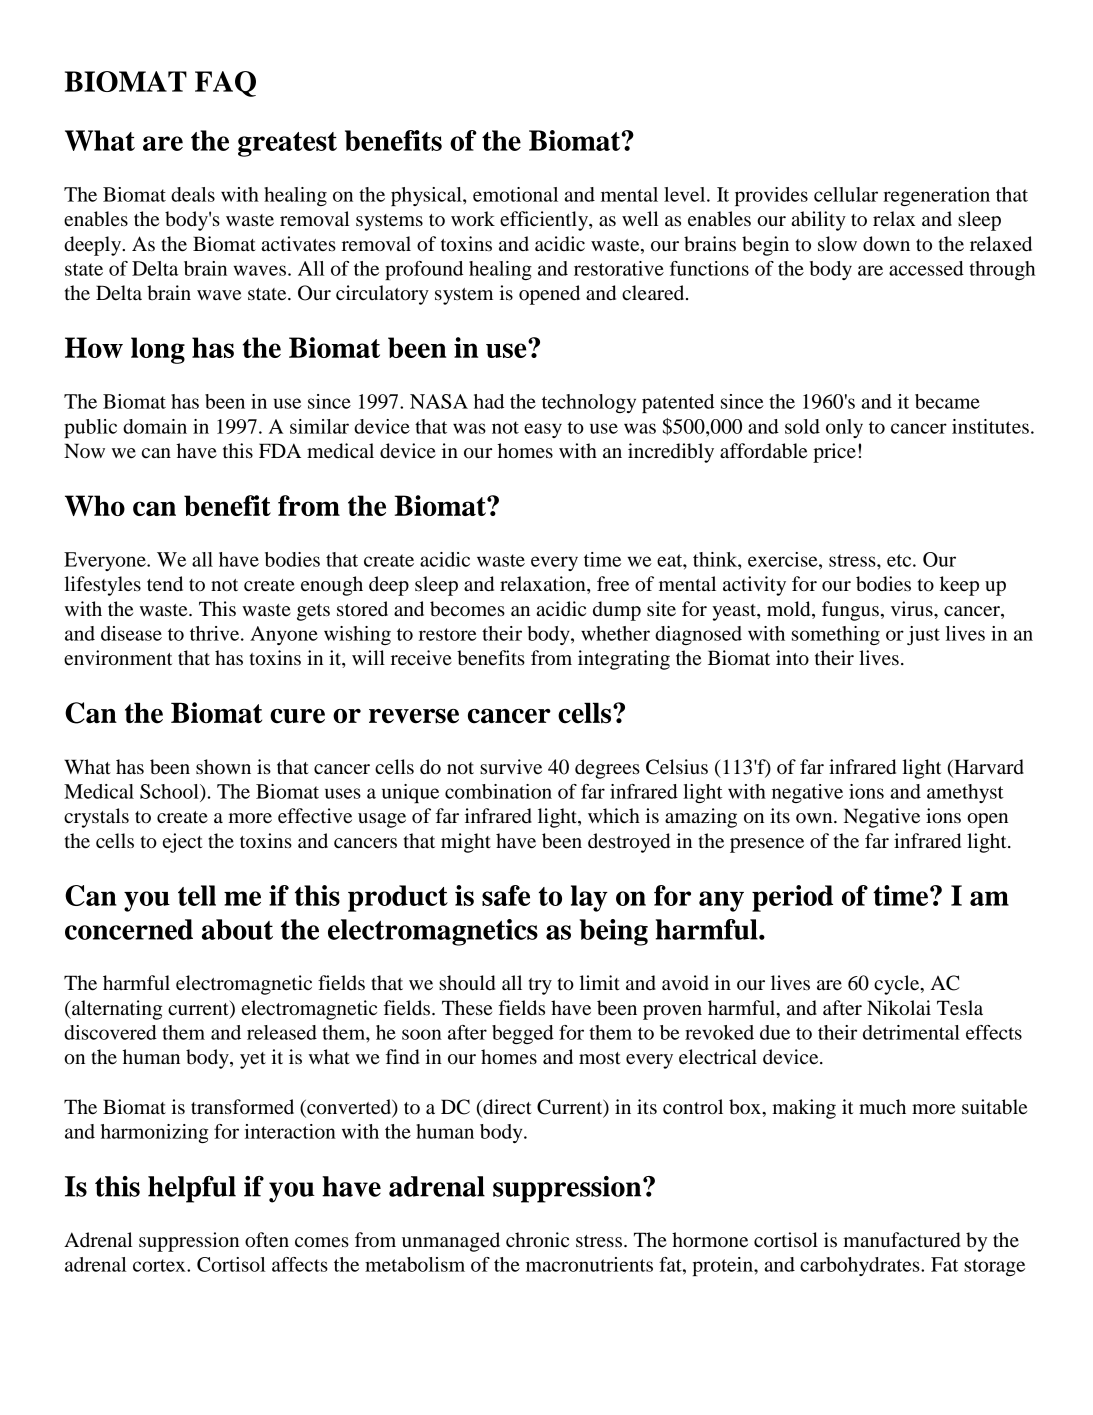 The height and width of the screenshot is (1415, 1093). Describe the element at coordinates (537, 1240) in the screenshot. I see `chronic` at that location.
